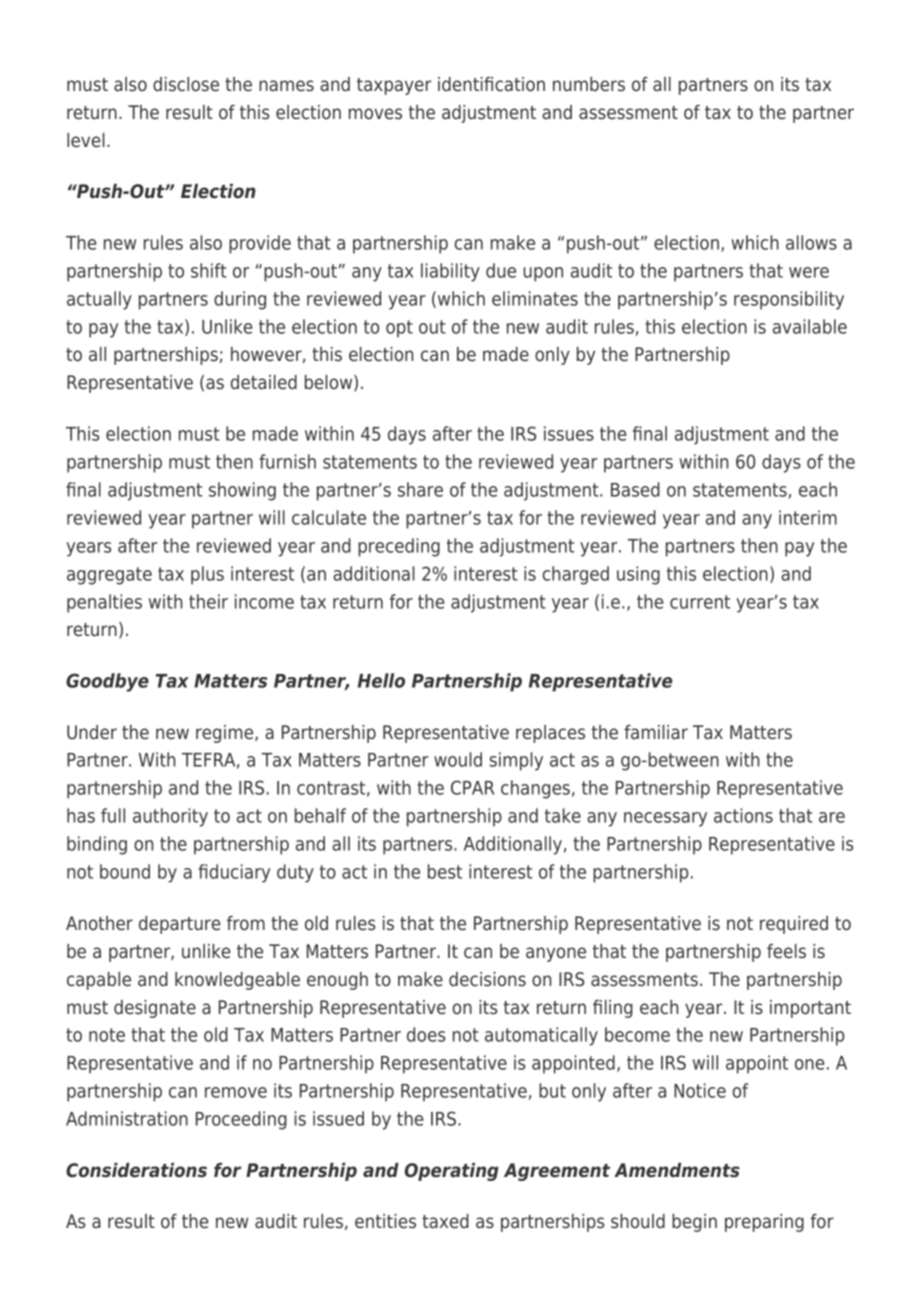 Image resolution: width=924 pixels, height=1308 pixels. Describe the element at coordinates (743, 815) in the page. I see `actions` at that location.
